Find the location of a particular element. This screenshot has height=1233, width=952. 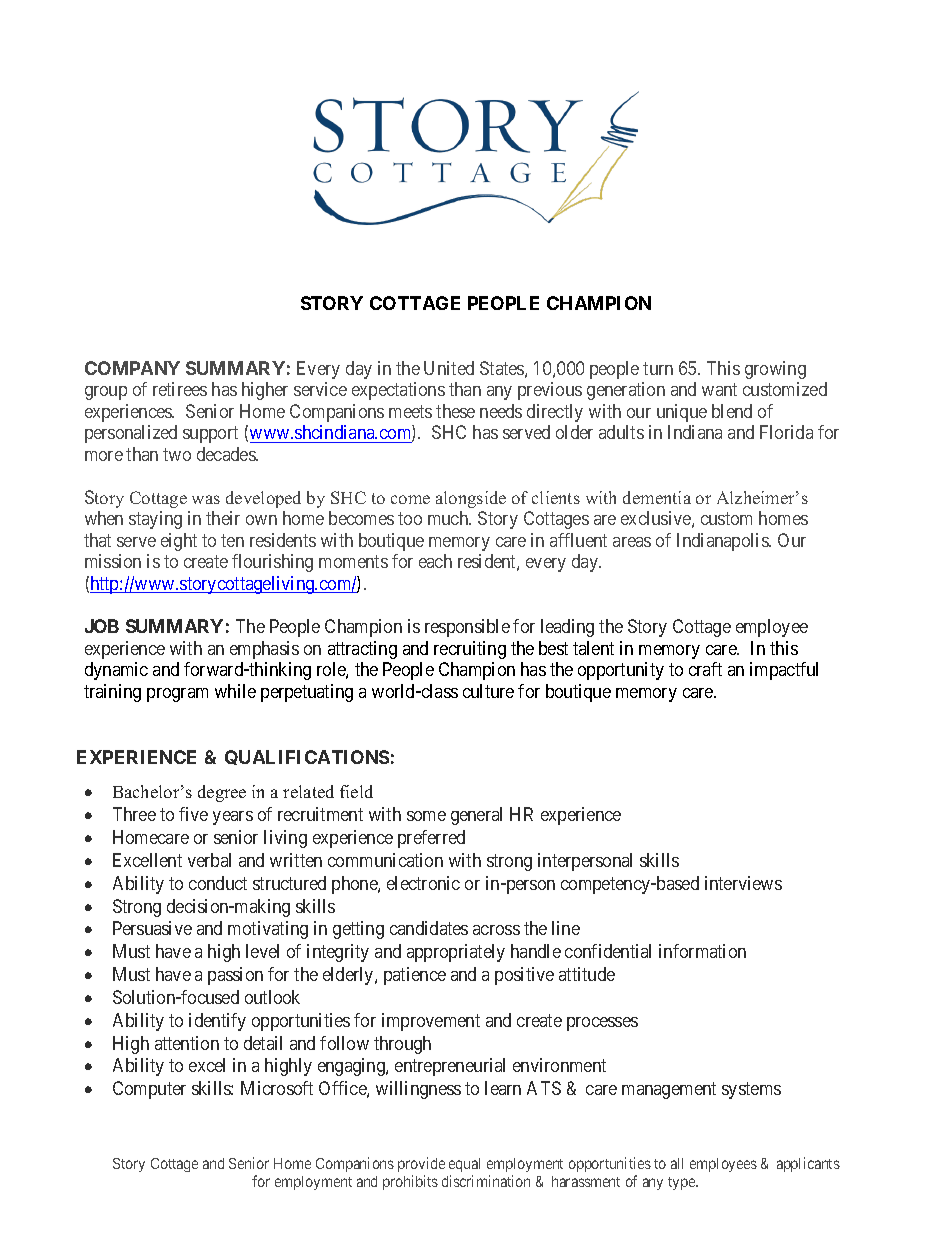

want is located at coordinates (719, 389).
